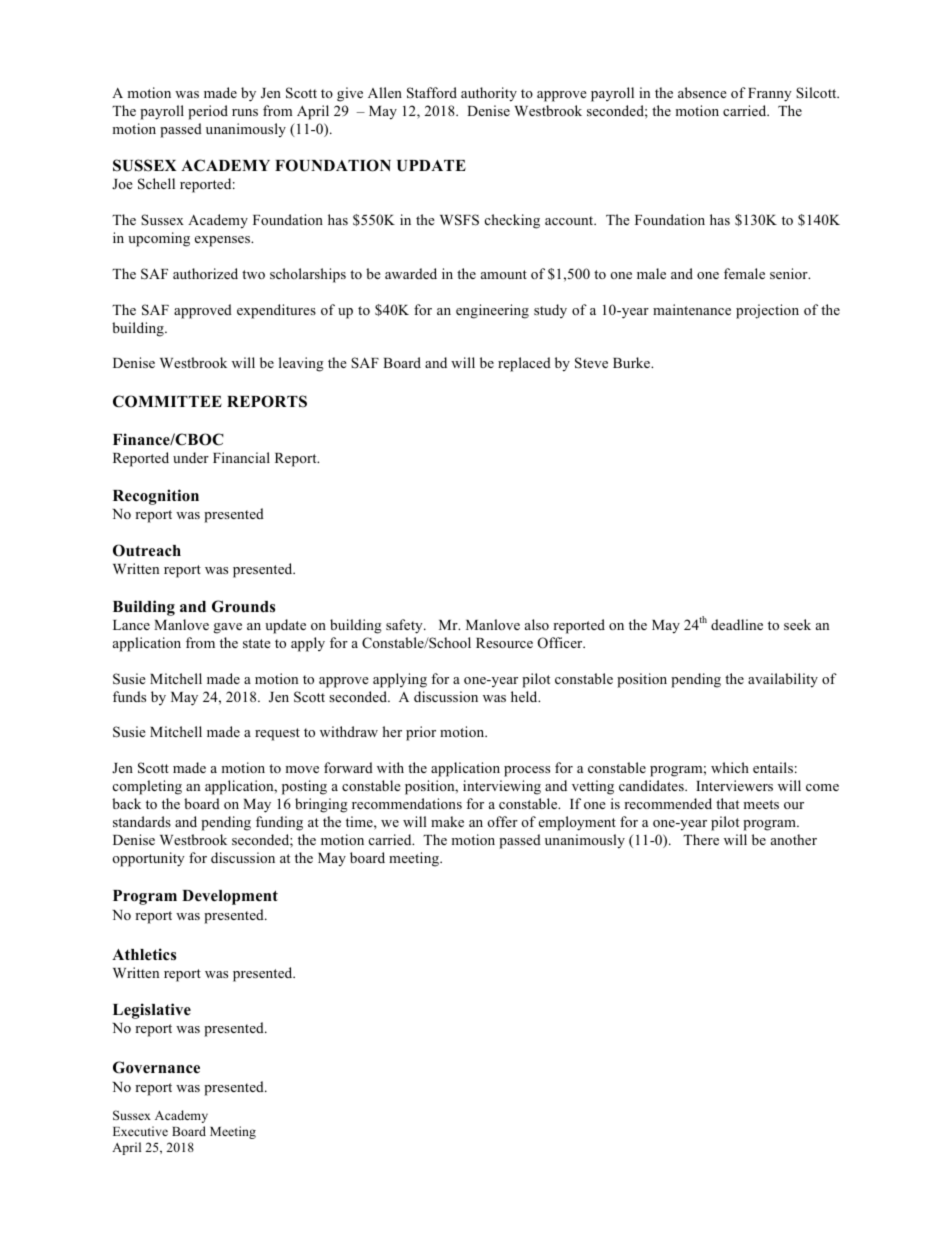 The image size is (952, 1233). Describe the element at coordinates (447, 821) in the image. I see `make` at that location.
